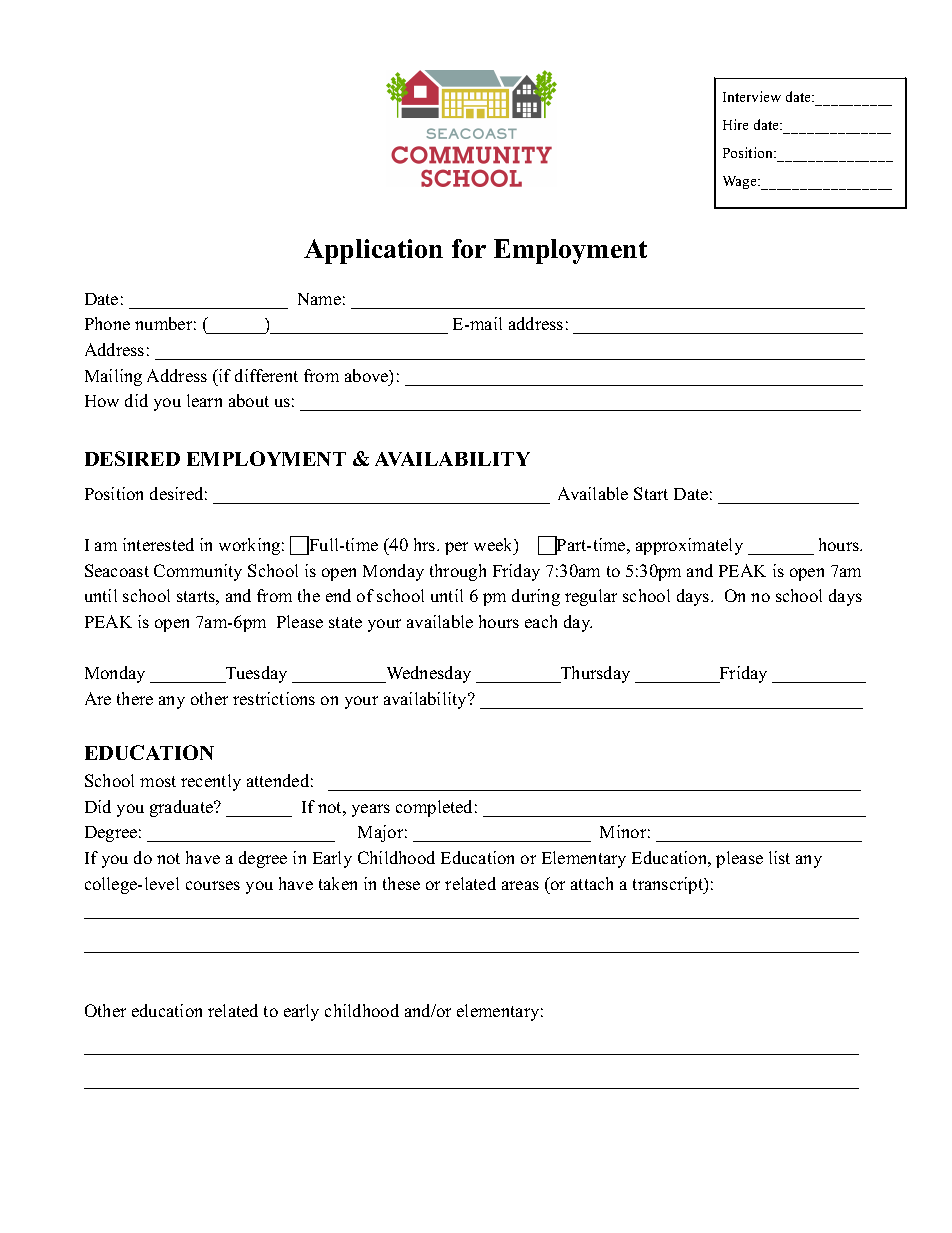  I want to click on these, so click(401, 883).
